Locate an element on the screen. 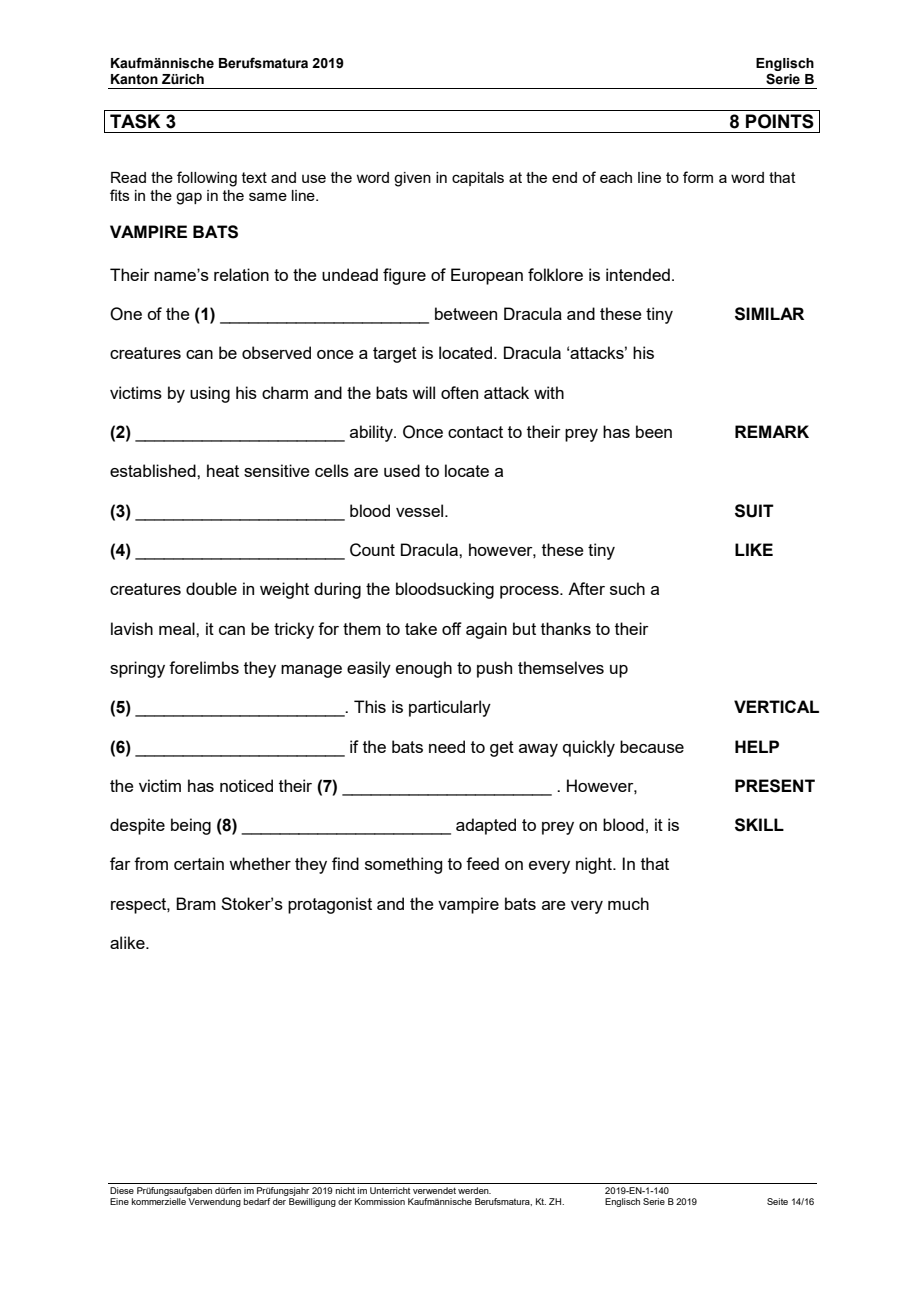 The height and width of the screenshot is (1308, 924). feed is located at coordinates (482, 863).
